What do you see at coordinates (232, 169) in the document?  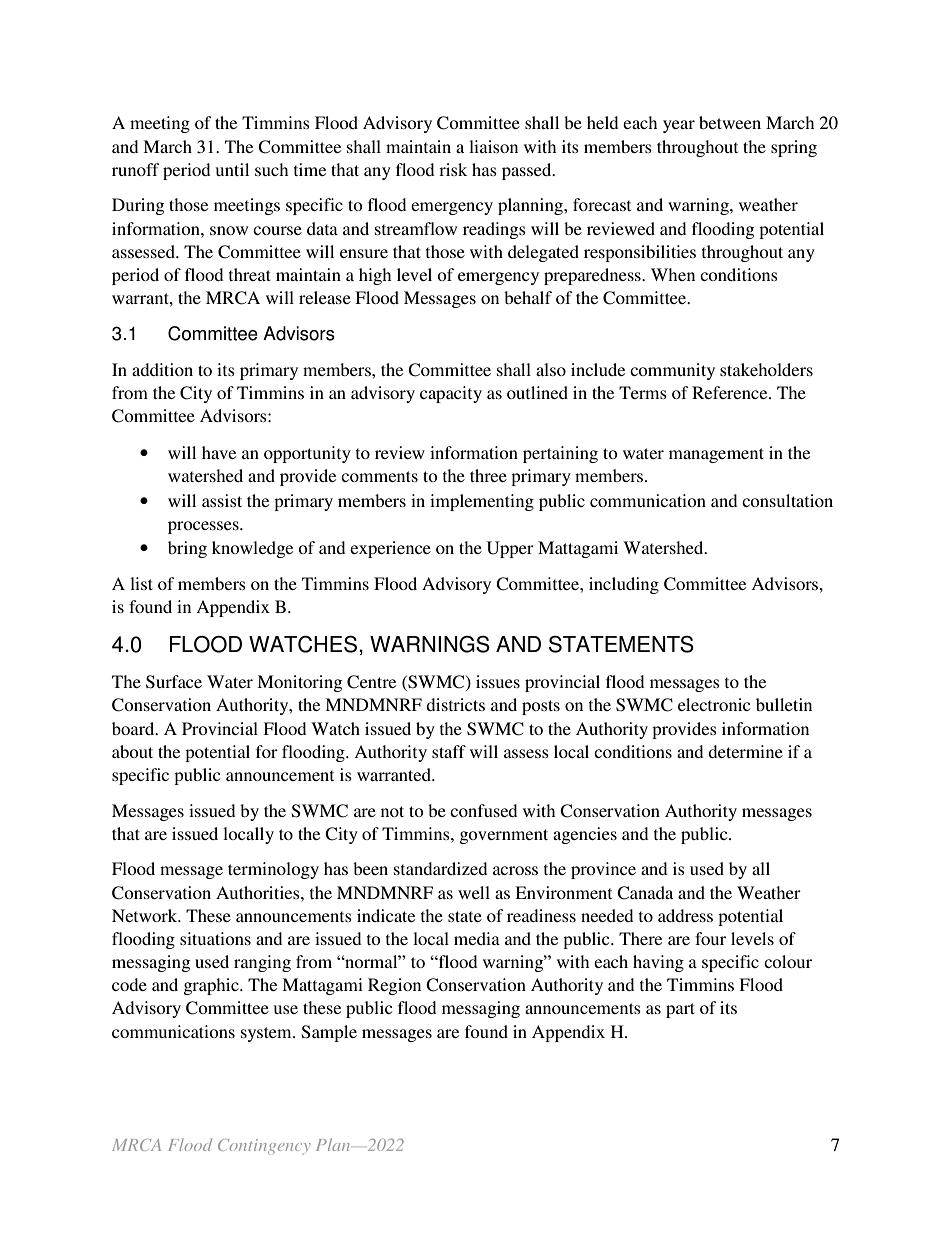 I see `until` at bounding box center [232, 169].
